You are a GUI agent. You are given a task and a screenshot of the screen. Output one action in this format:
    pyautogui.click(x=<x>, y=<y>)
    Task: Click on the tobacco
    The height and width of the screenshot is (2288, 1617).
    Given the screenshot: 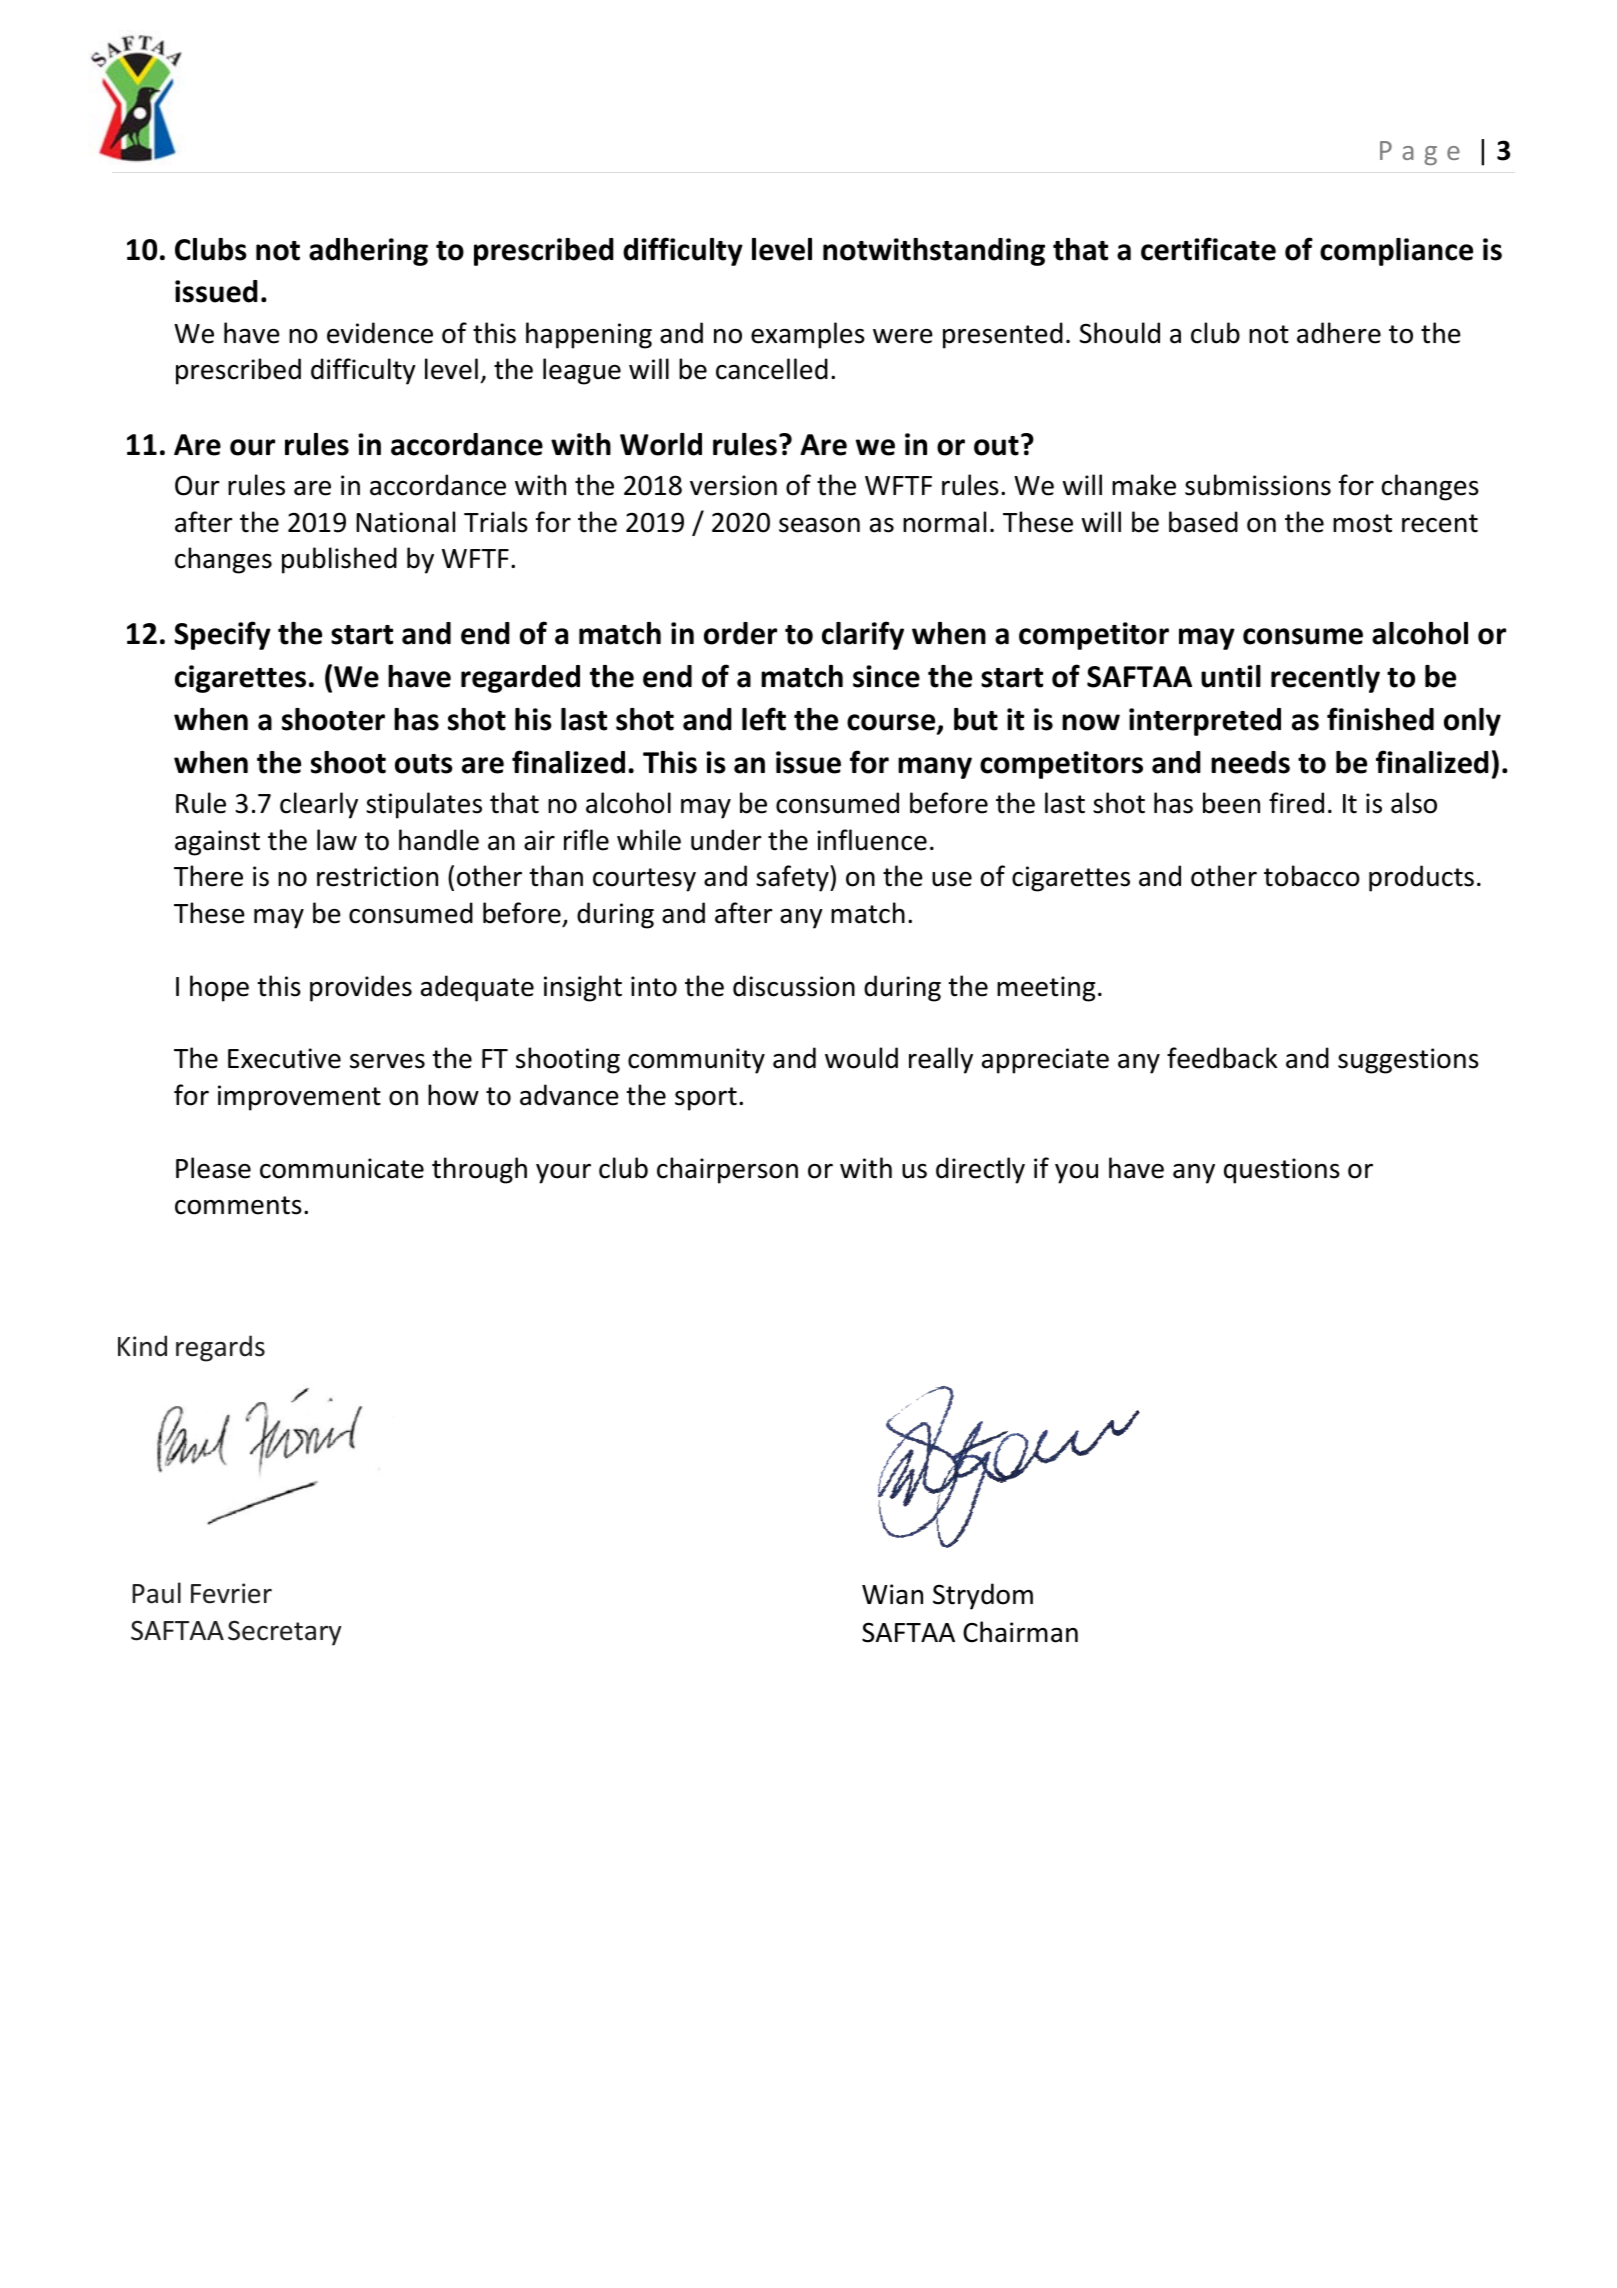 What is the action you would take?
    pyautogui.click(x=1312, y=876)
